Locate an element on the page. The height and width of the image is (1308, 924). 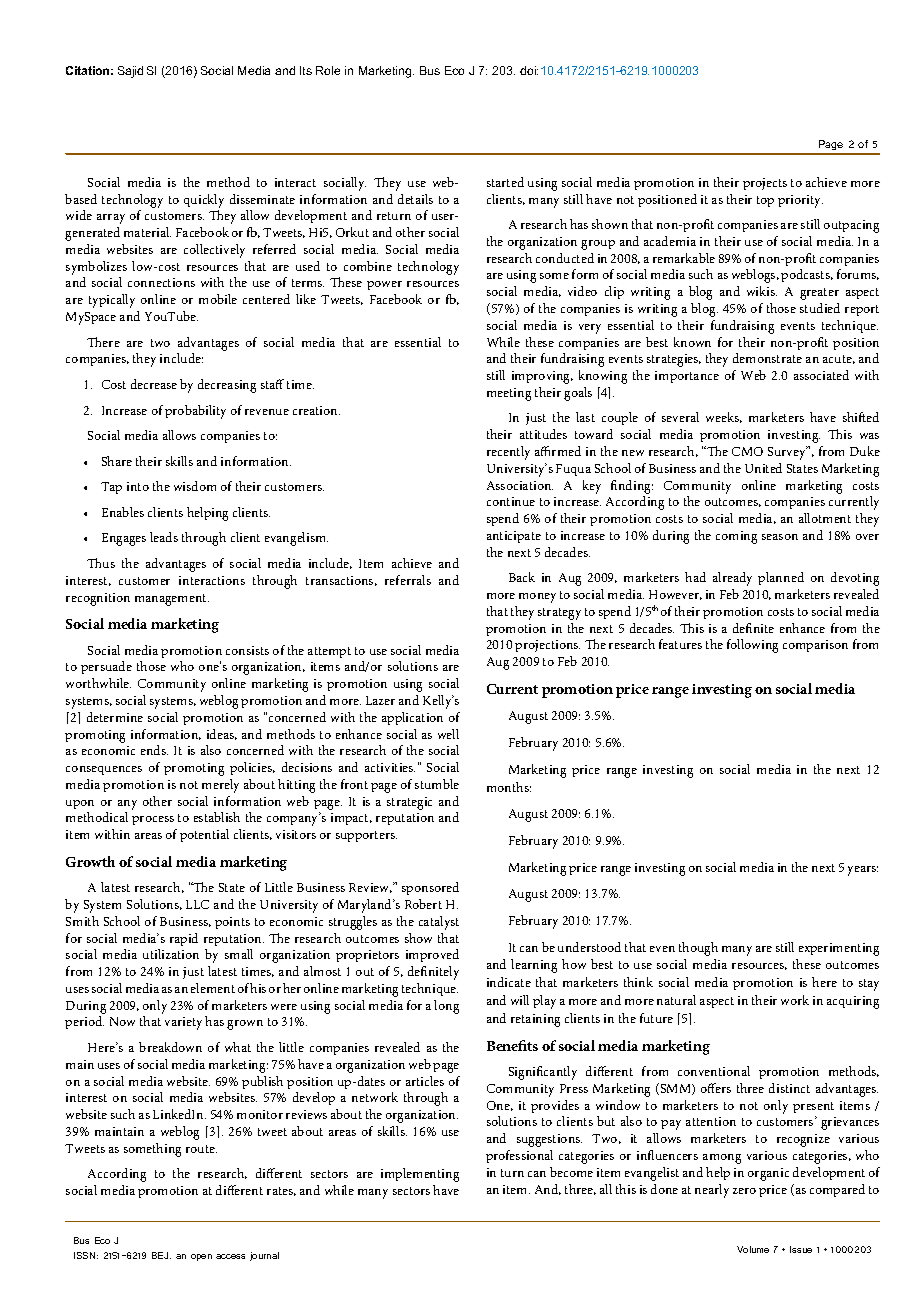
meeting is located at coordinates (509, 394).
